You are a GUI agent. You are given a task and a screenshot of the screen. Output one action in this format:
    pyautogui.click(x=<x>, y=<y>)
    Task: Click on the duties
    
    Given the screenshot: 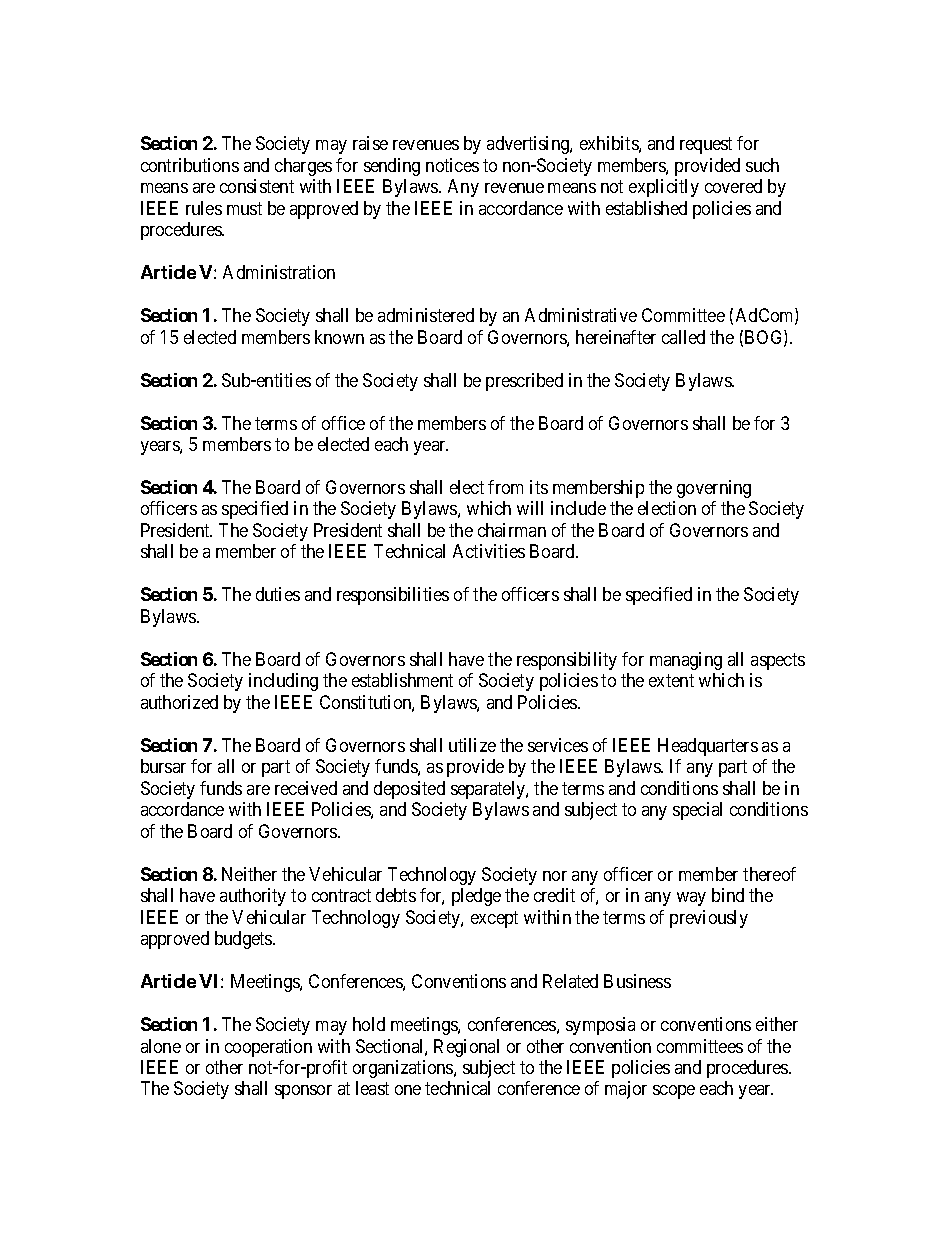 What is the action you would take?
    pyautogui.click(x=278, y=594)
